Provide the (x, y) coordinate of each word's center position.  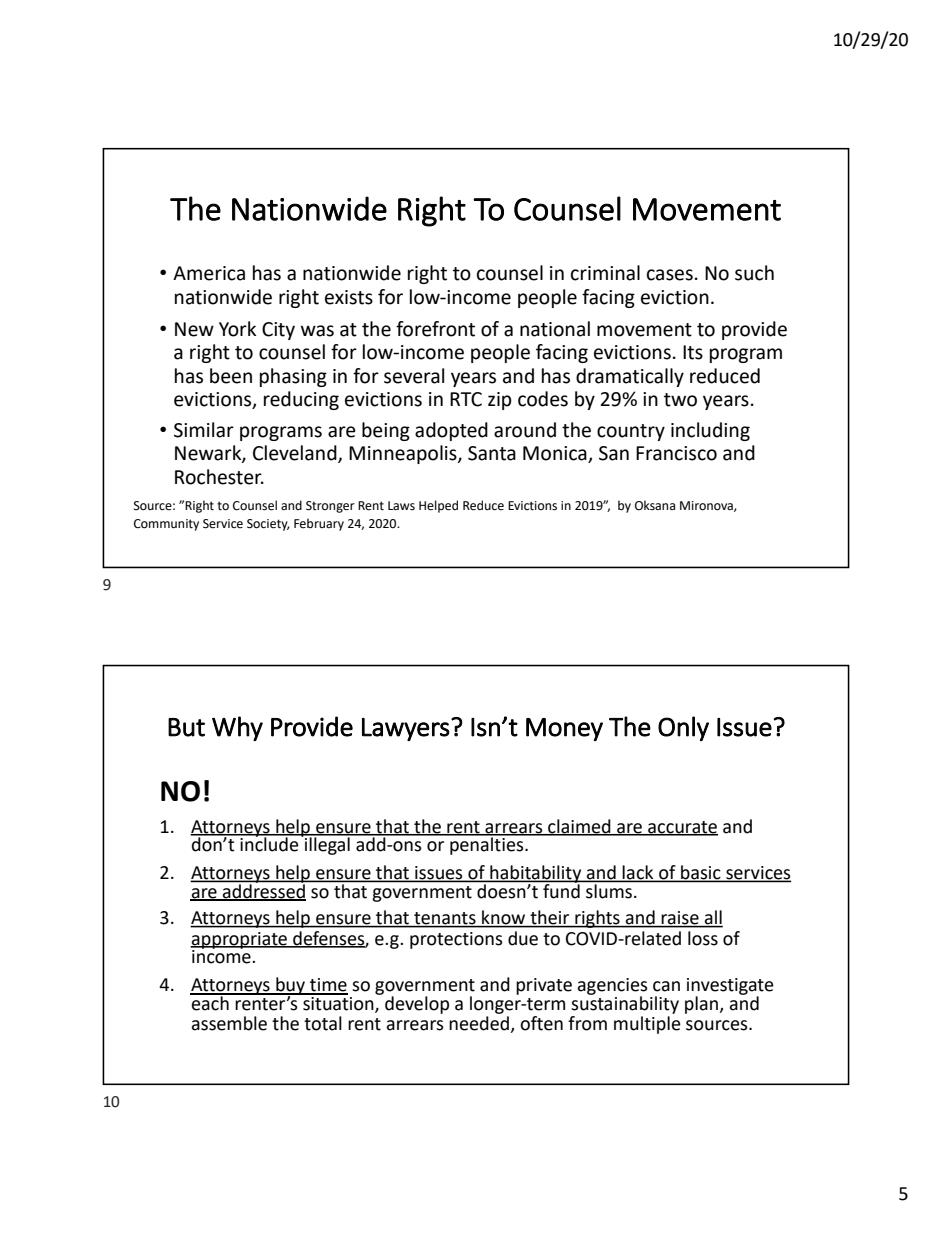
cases (670, 275)
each (210, 1002)
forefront (435, 329)
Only (683, 728)
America (209, 273)
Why (237, 728)
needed (480, 1024)
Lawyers (406, 729)
